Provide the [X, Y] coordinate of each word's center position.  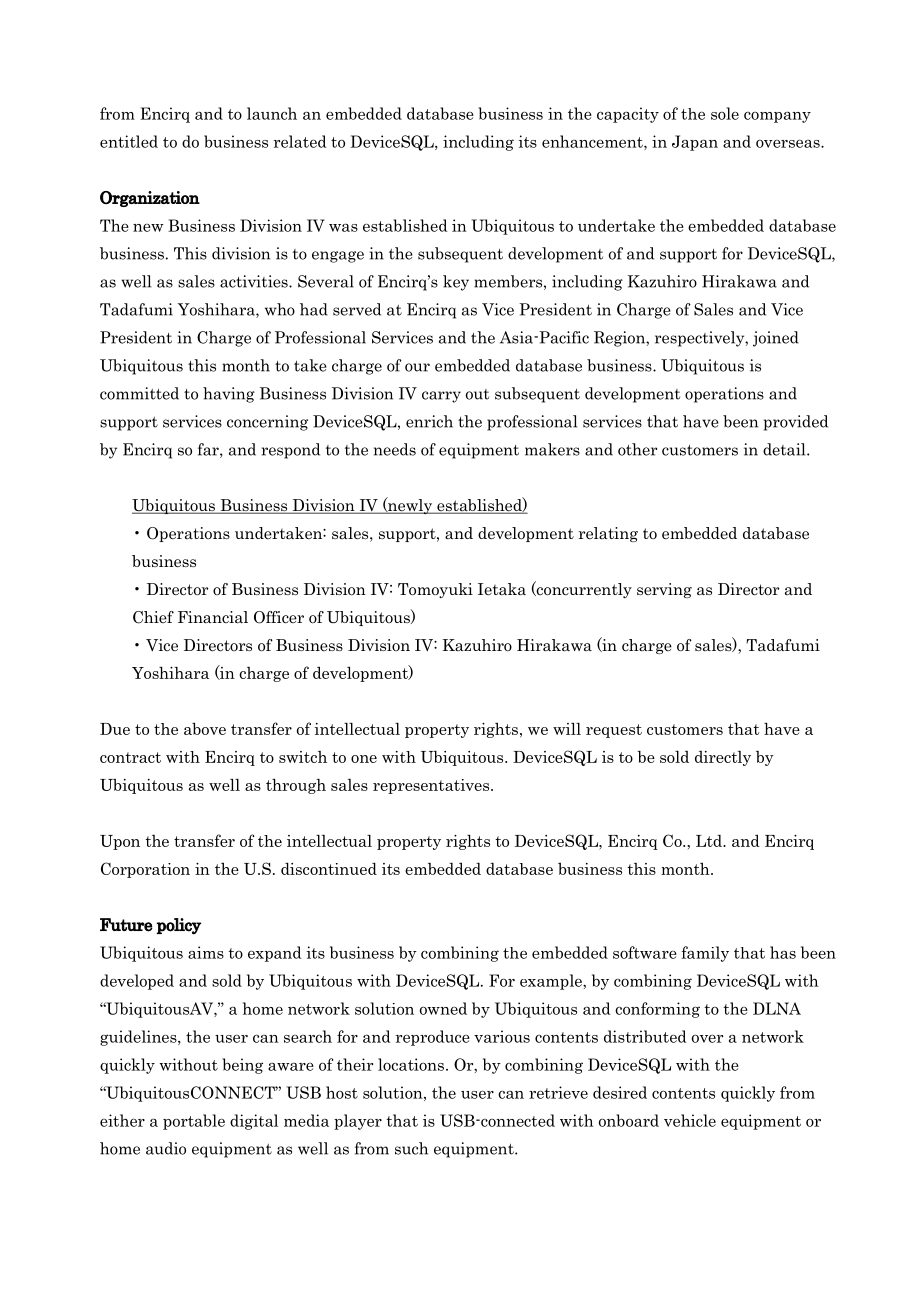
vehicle [690, 1120]
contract [130, 757]
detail [785, 449]
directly [723, 758]
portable [194, 1122]
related [300, 141]
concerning [267, 423]
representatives [432, 786]
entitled [129, 141]
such [411, 1148]
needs [395, 449]
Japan [695, 143]
